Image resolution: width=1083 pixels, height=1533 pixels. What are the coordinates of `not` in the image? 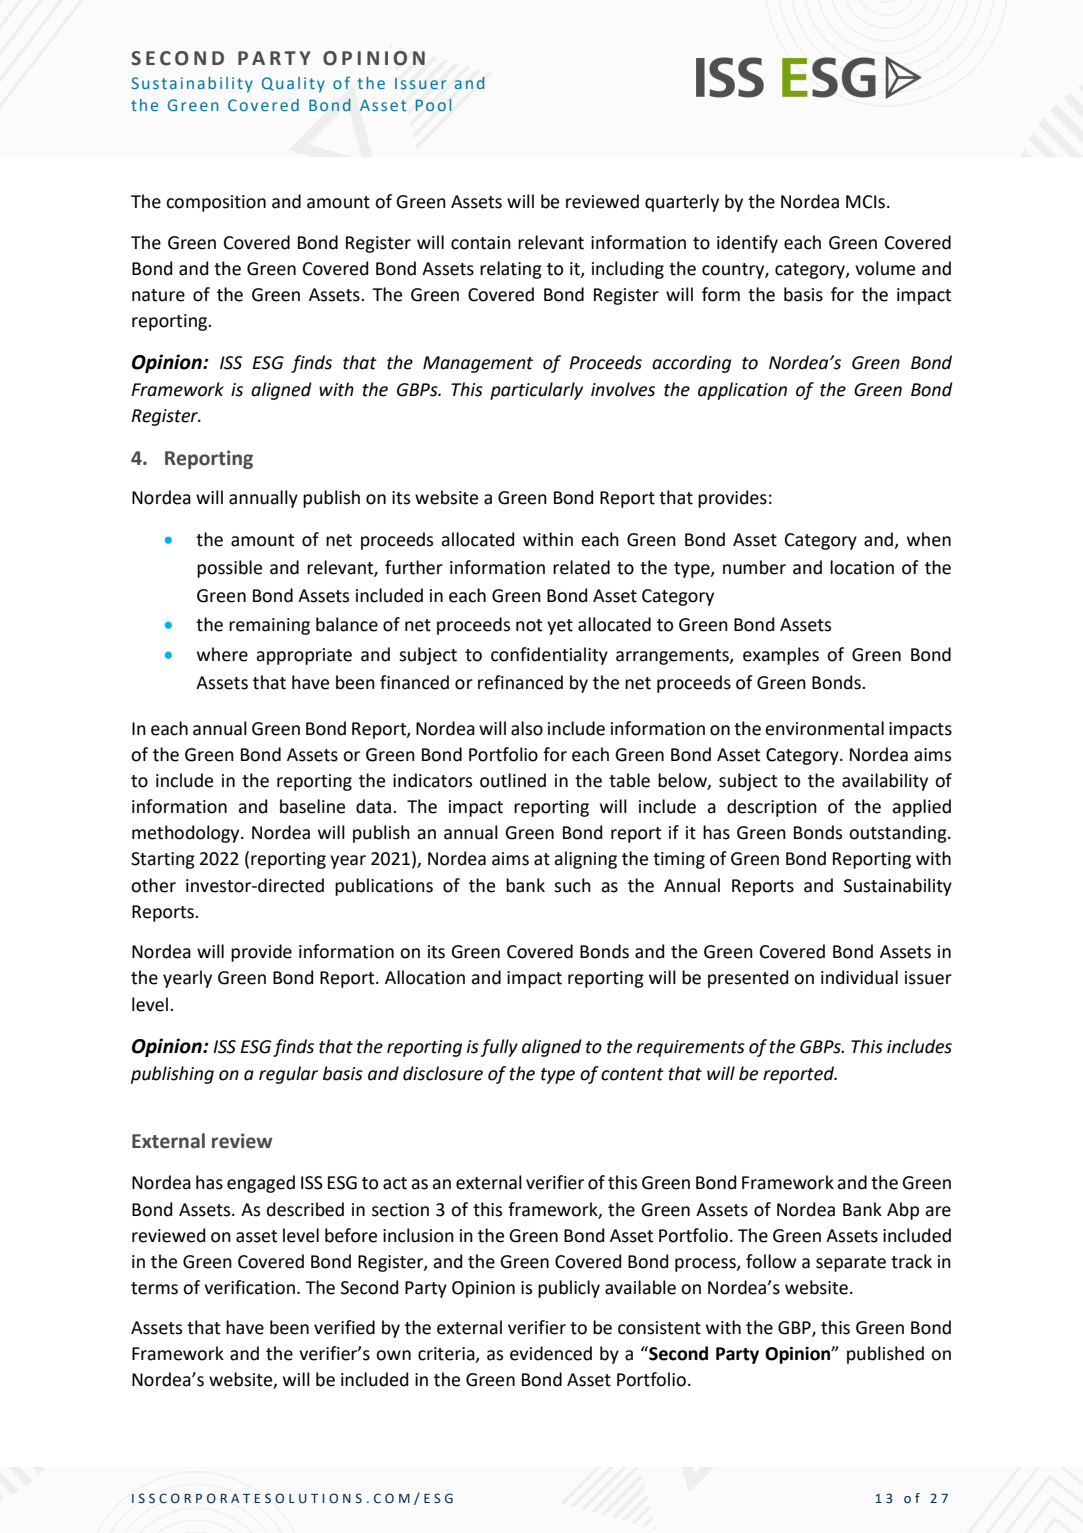 It's located at (529, 625).
